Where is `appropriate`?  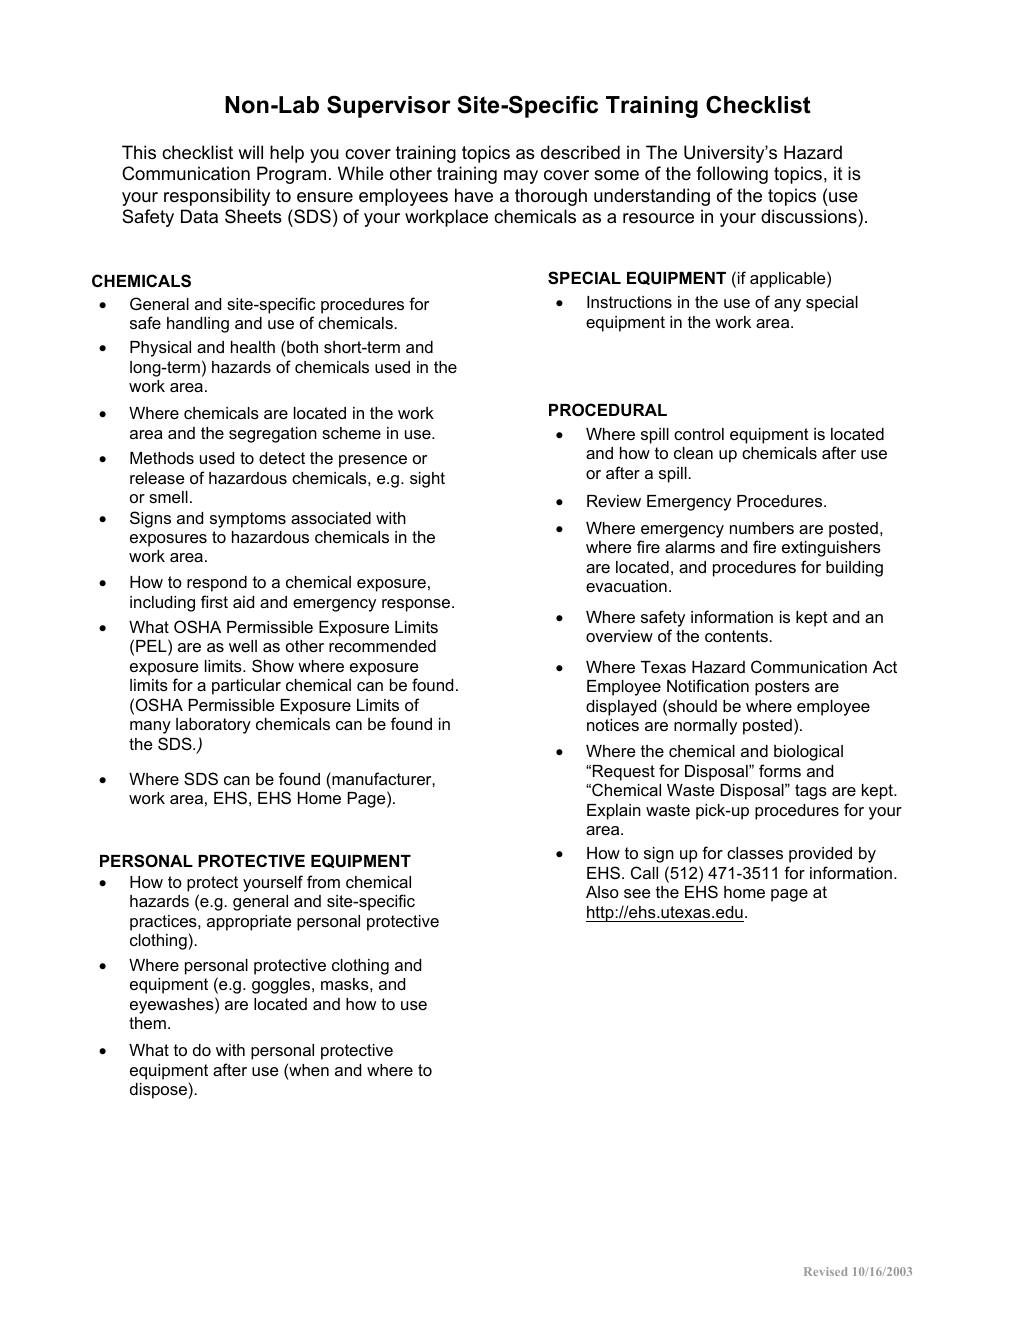 appropriate is located at coordinates (249, 923).
